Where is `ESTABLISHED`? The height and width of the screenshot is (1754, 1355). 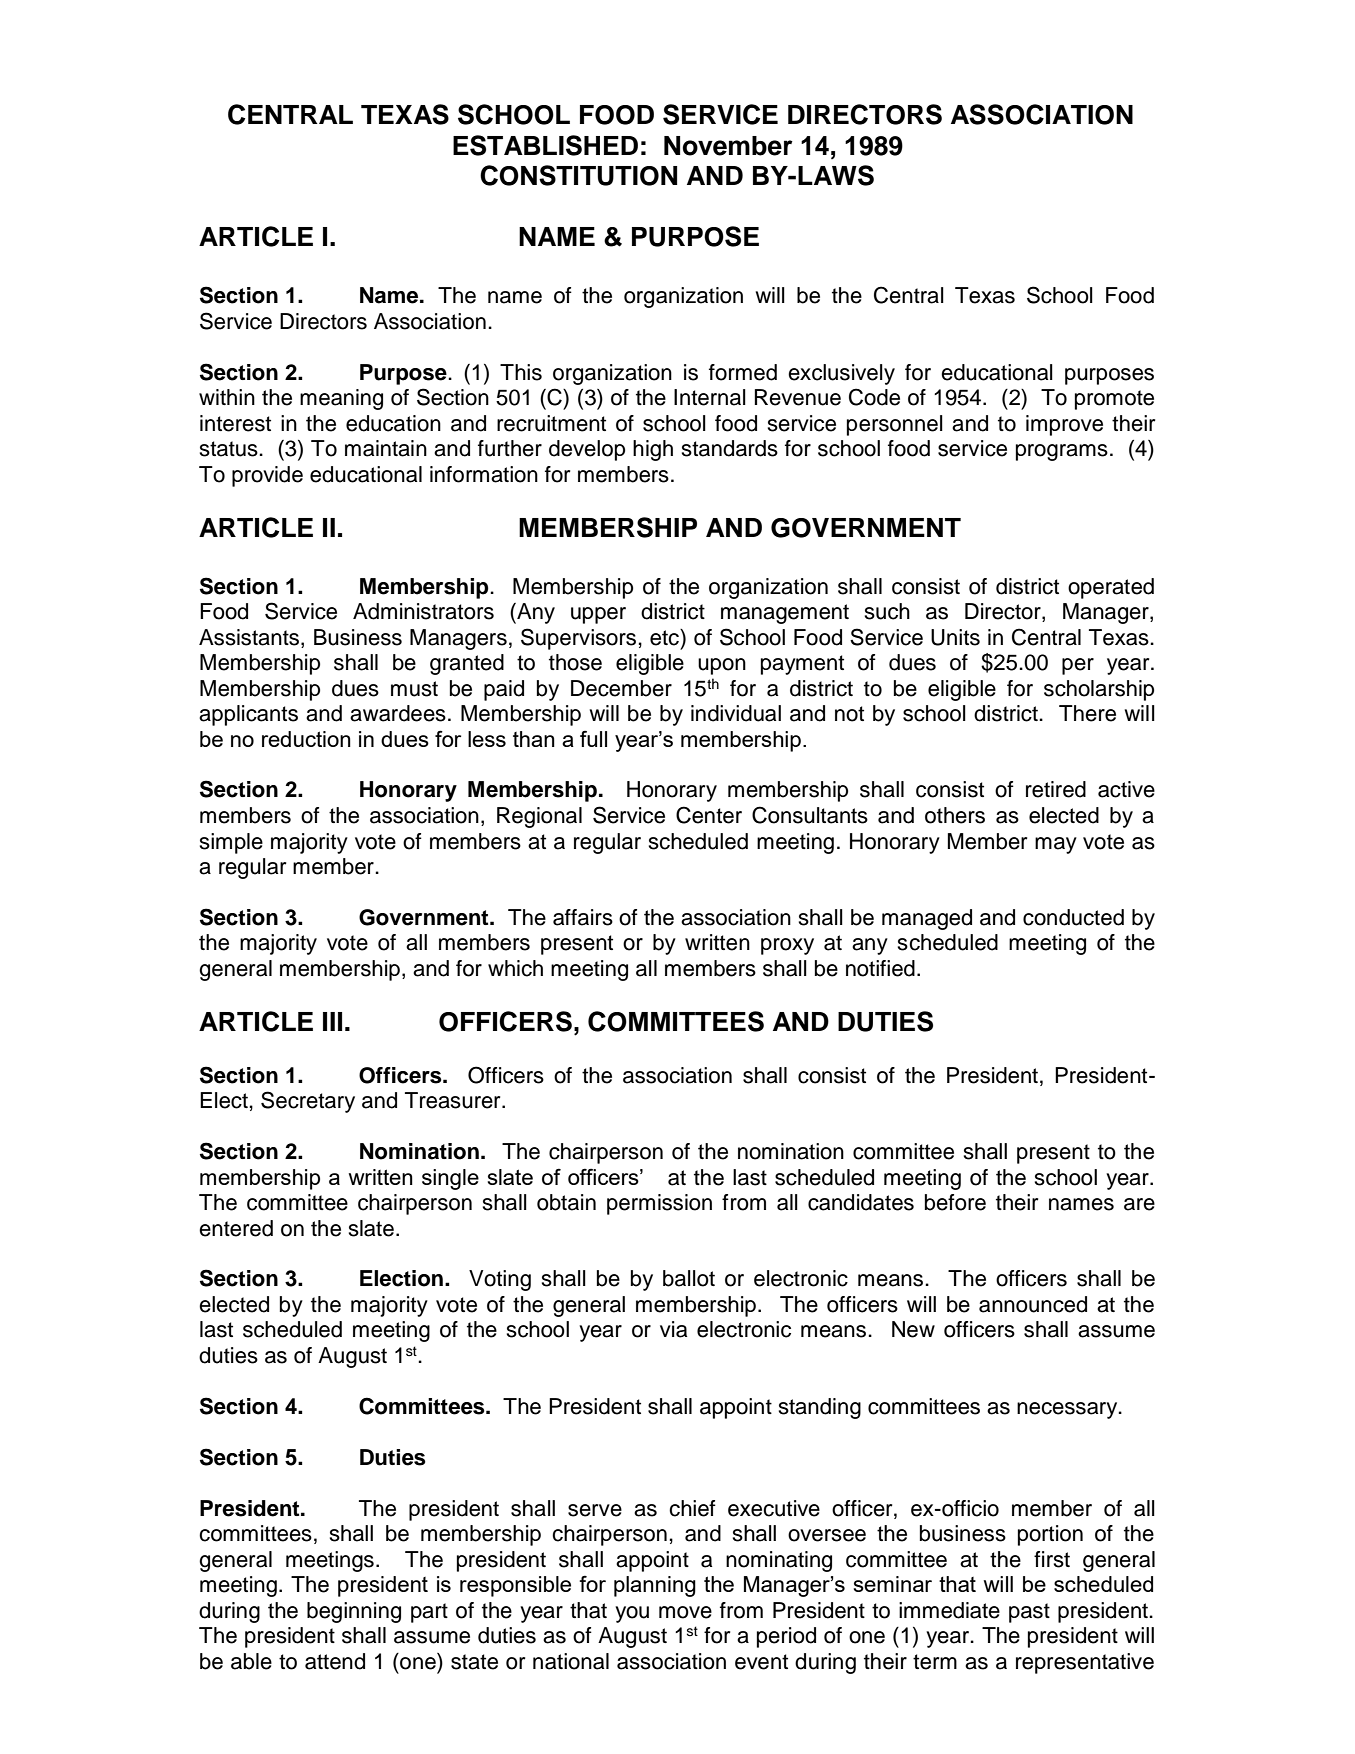
ESTABLISHED is located at coordinates (545, 145).
